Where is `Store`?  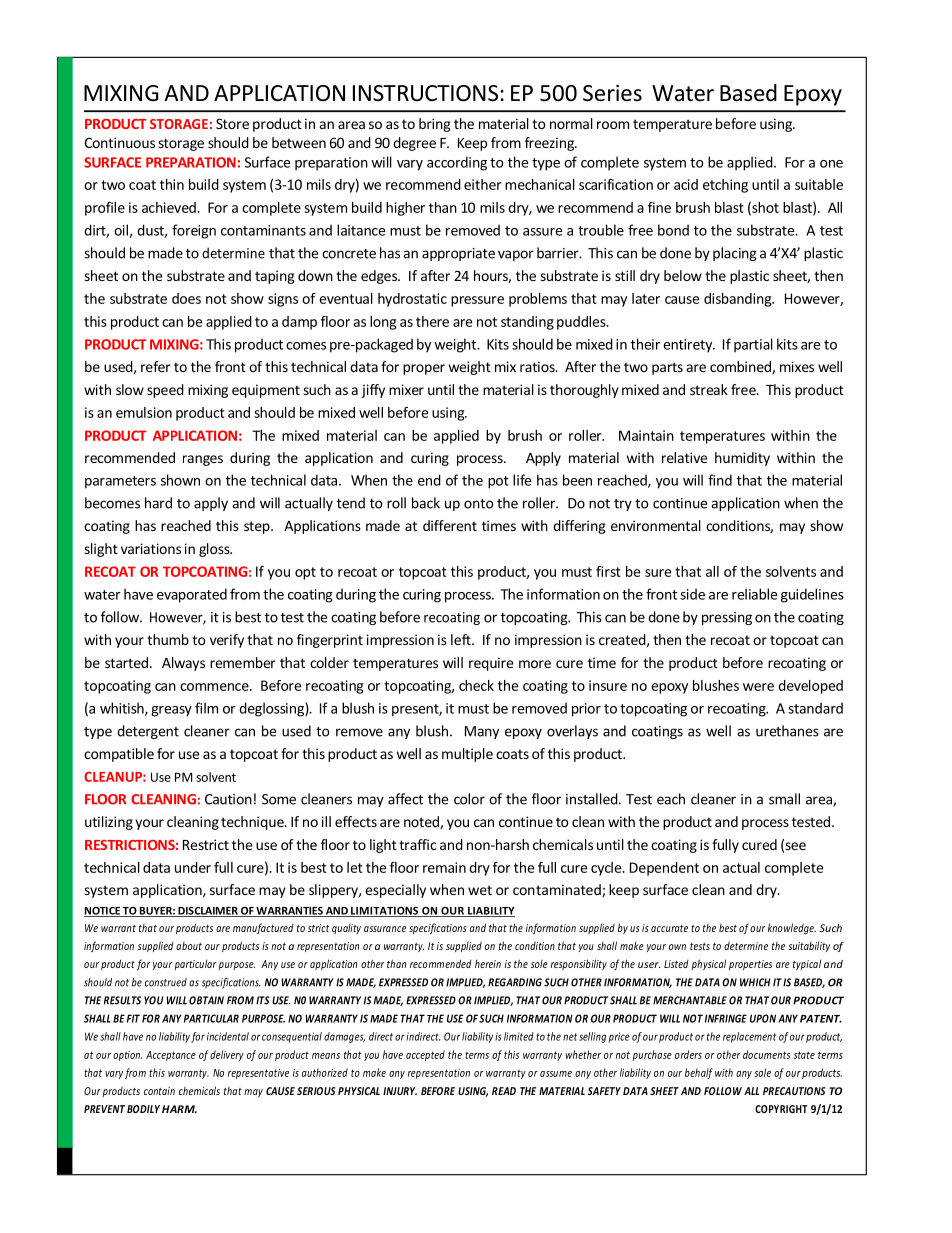
Store is located at coordinates (232, 123).
